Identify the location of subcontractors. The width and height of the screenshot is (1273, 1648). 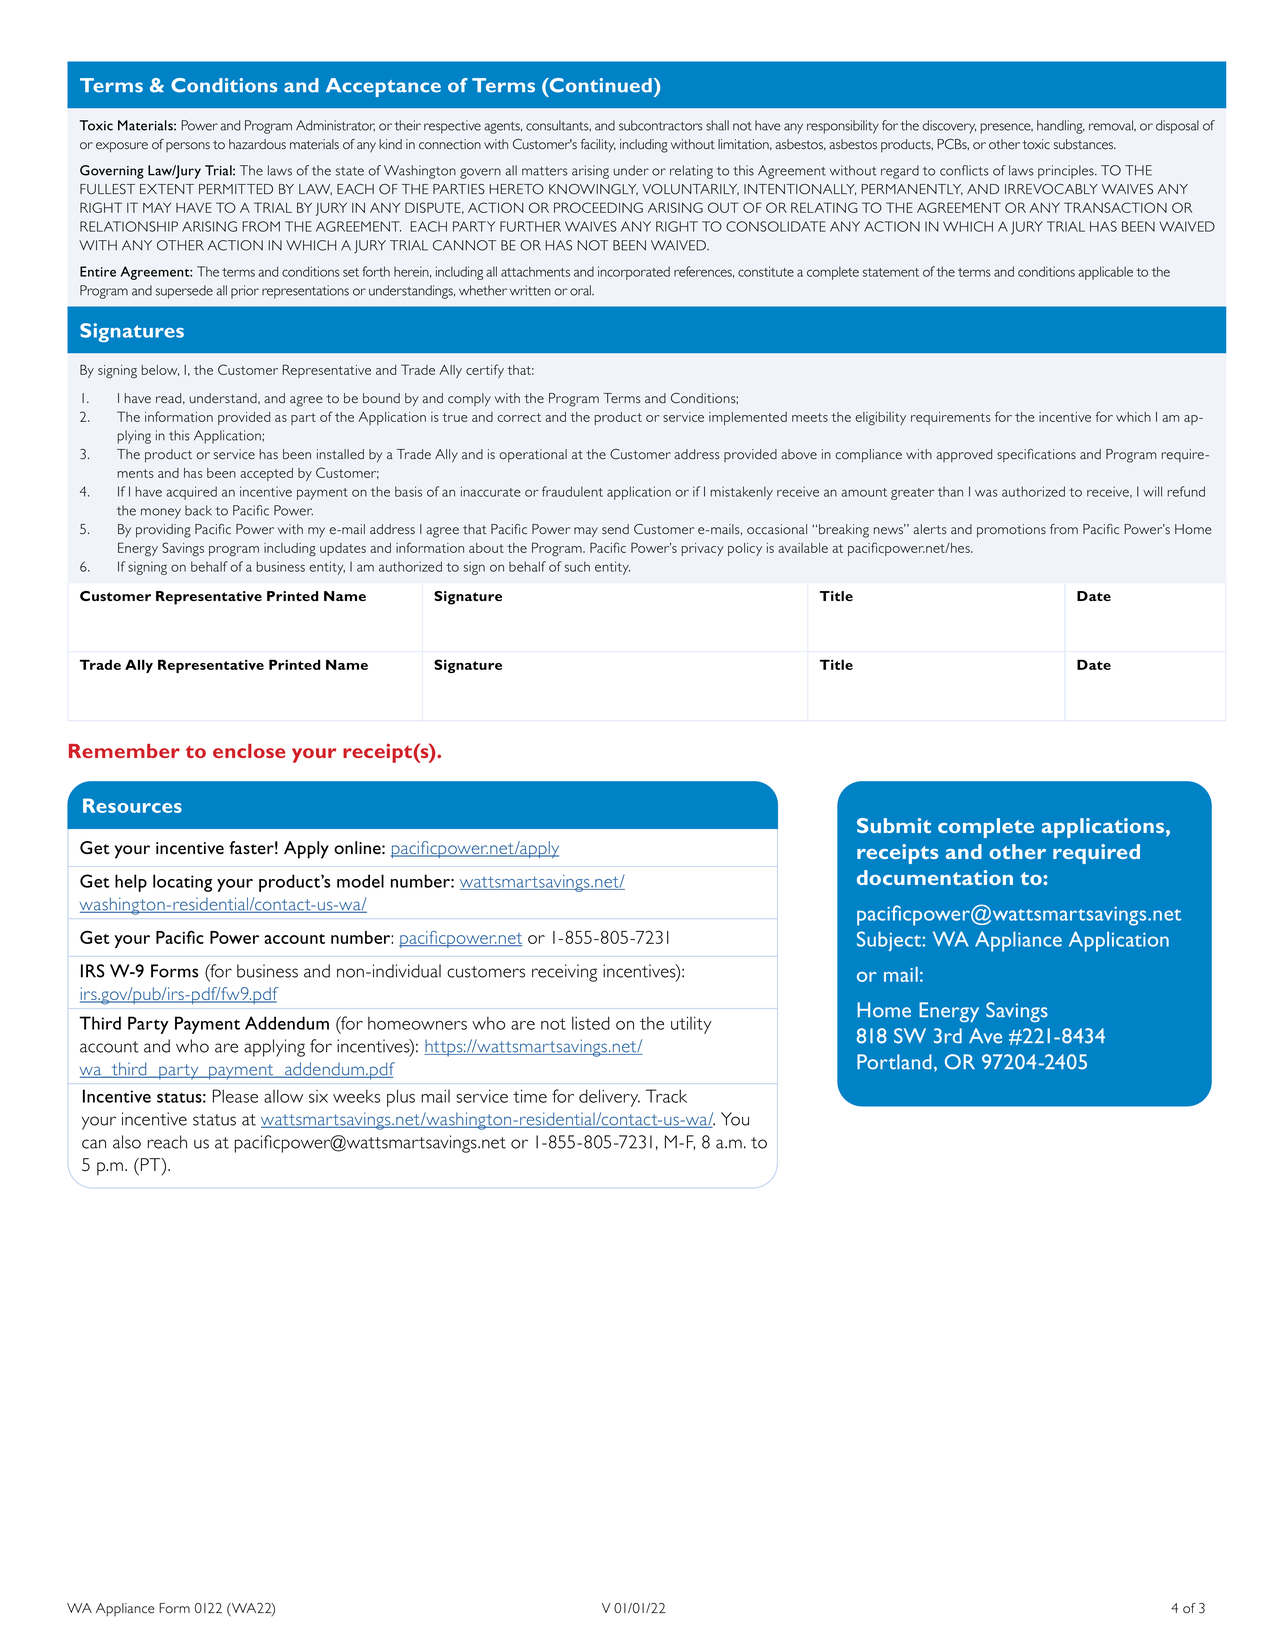
(661, 125).
